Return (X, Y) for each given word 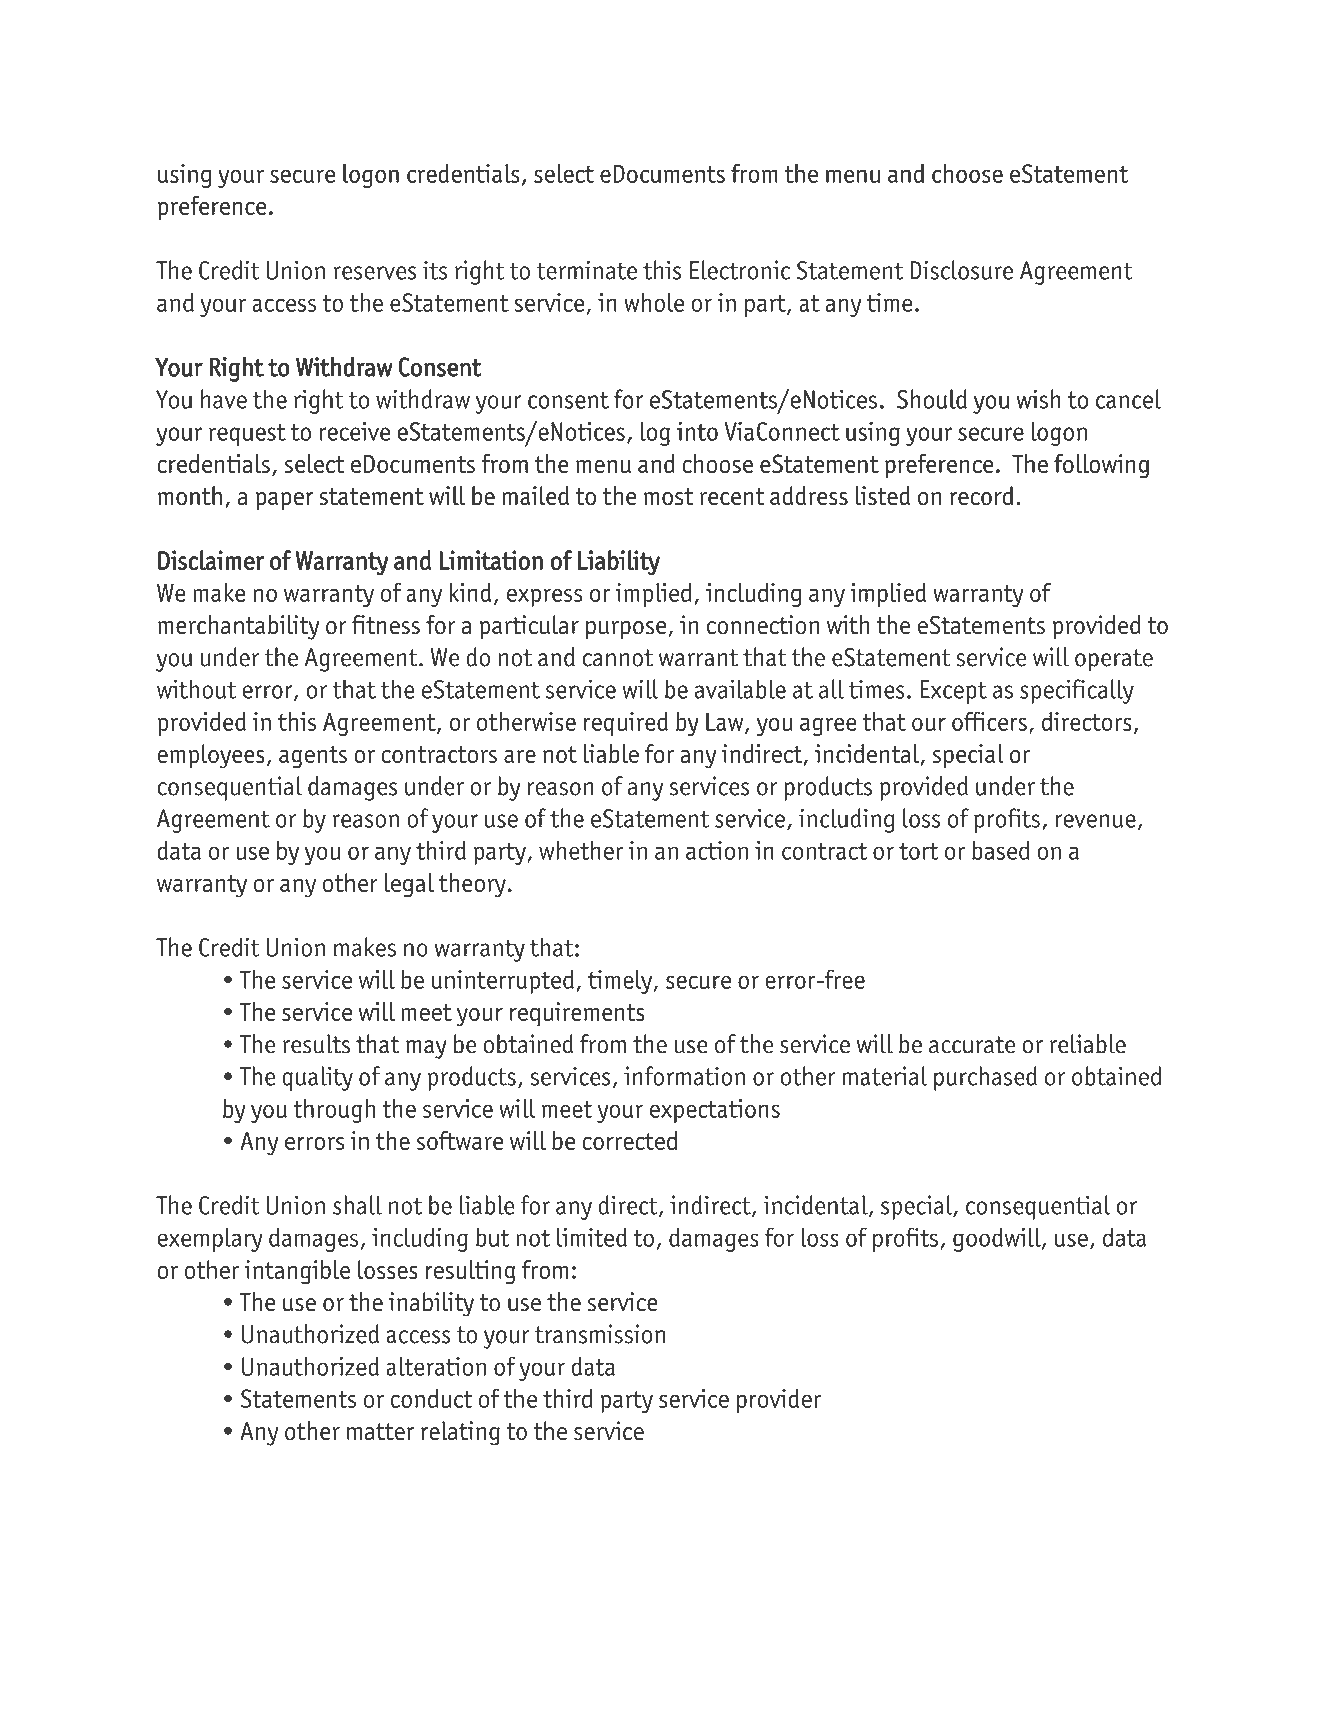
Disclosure (961, 270)
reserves (375, 273)
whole (654, 302)
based (1001, 850)
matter (380, 1432)
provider (778, 1401)
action (717, 850)
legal (409, 885)
